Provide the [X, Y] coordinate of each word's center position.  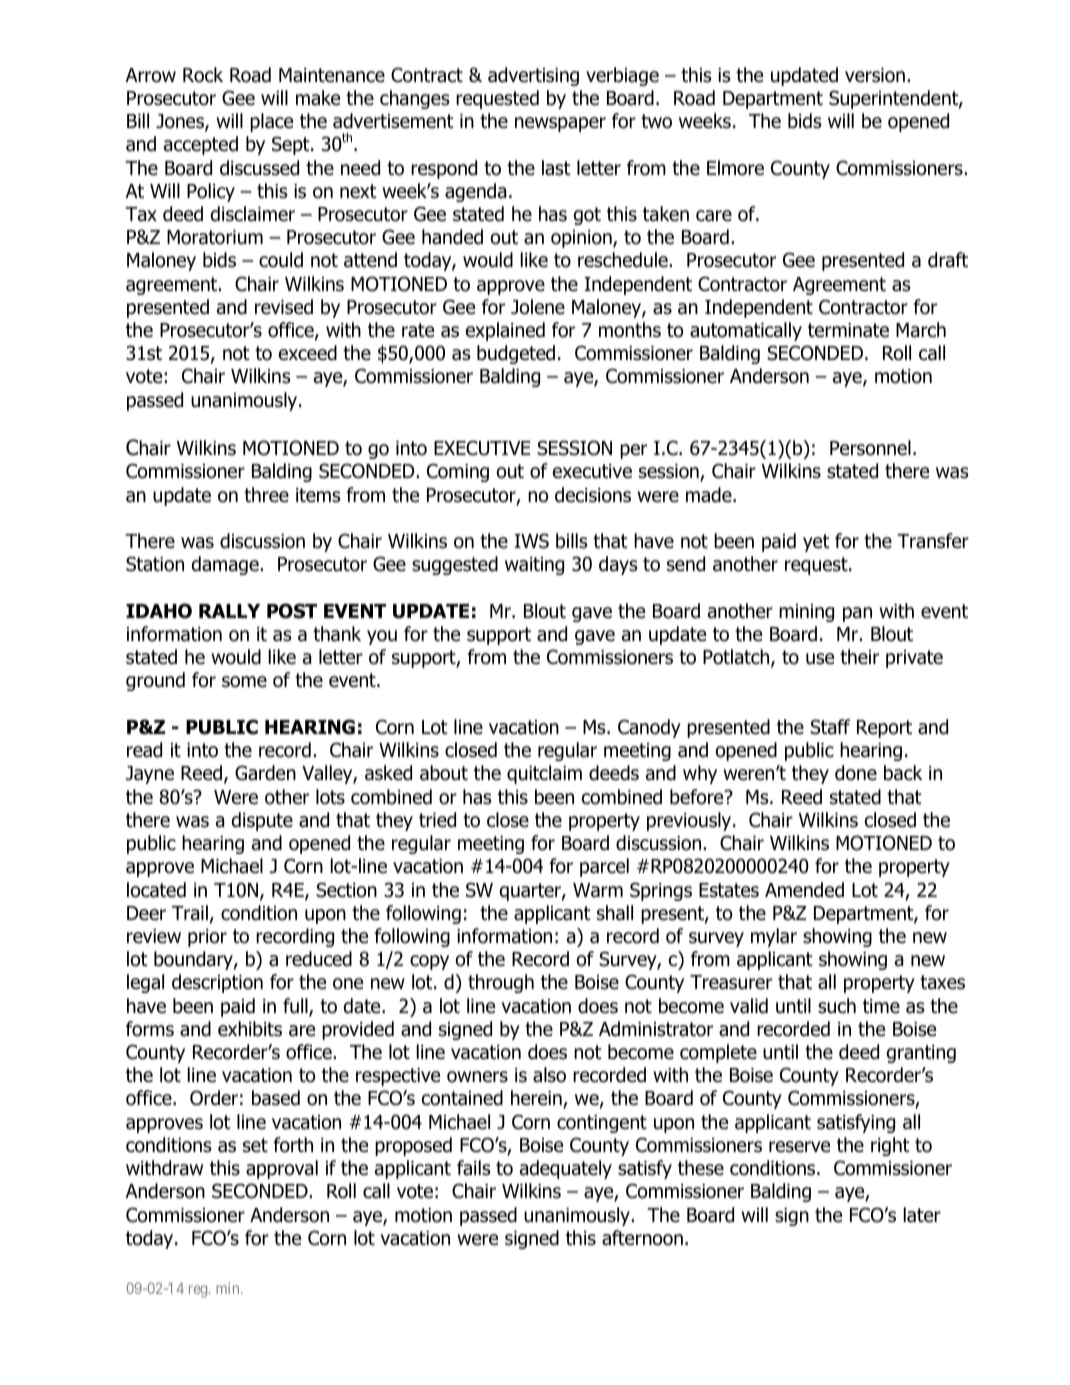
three [266, 495]
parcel [604, 867]
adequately [566, 1169]
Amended [804, 890]
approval [282, 1169]
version [875, 75]
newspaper [560, 124]
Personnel [870, 448]
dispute [262, 821]
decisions [593, 495]
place [271, 122]
